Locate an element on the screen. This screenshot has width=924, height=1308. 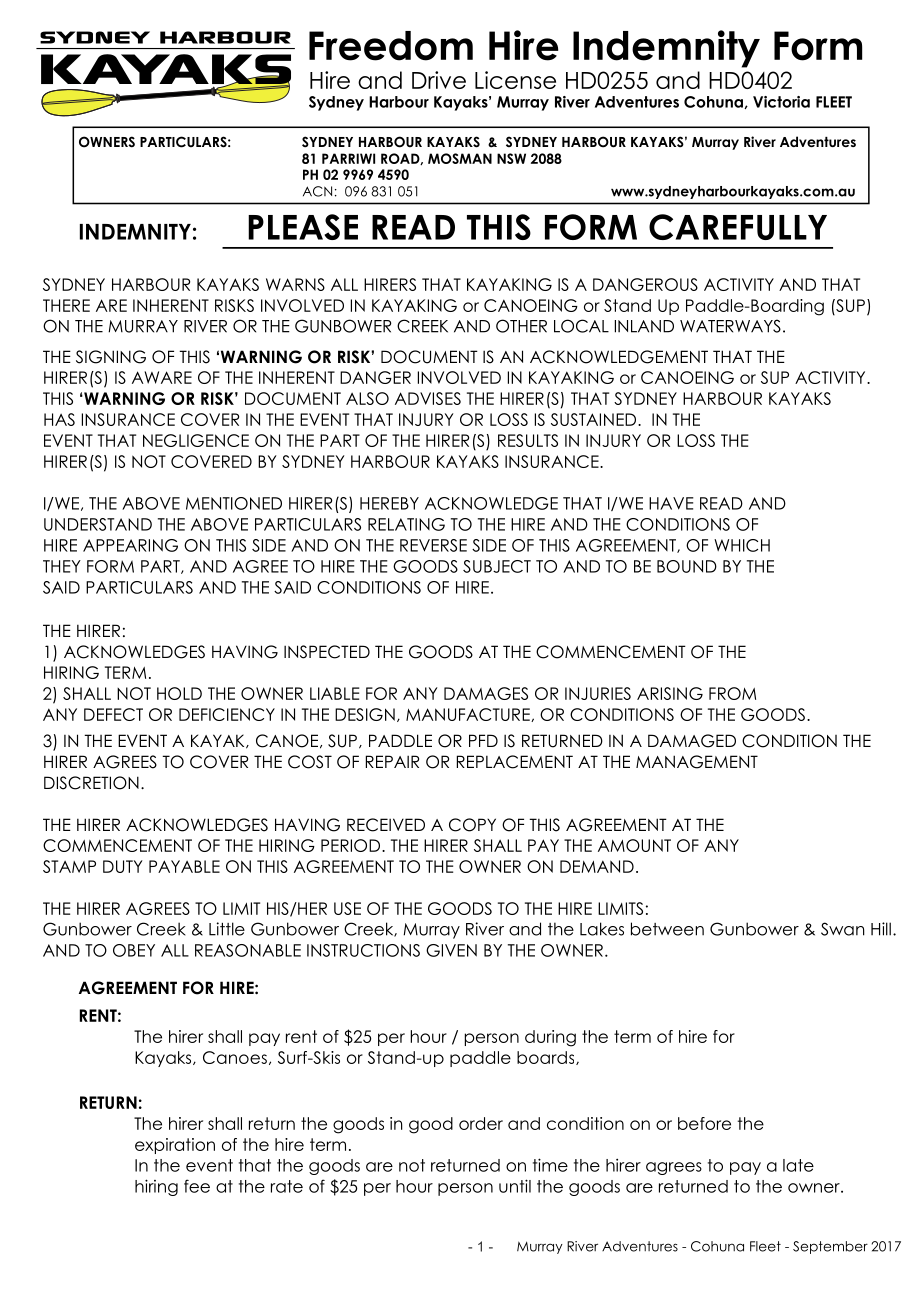
fee is located at coordinates (197, 1186).
